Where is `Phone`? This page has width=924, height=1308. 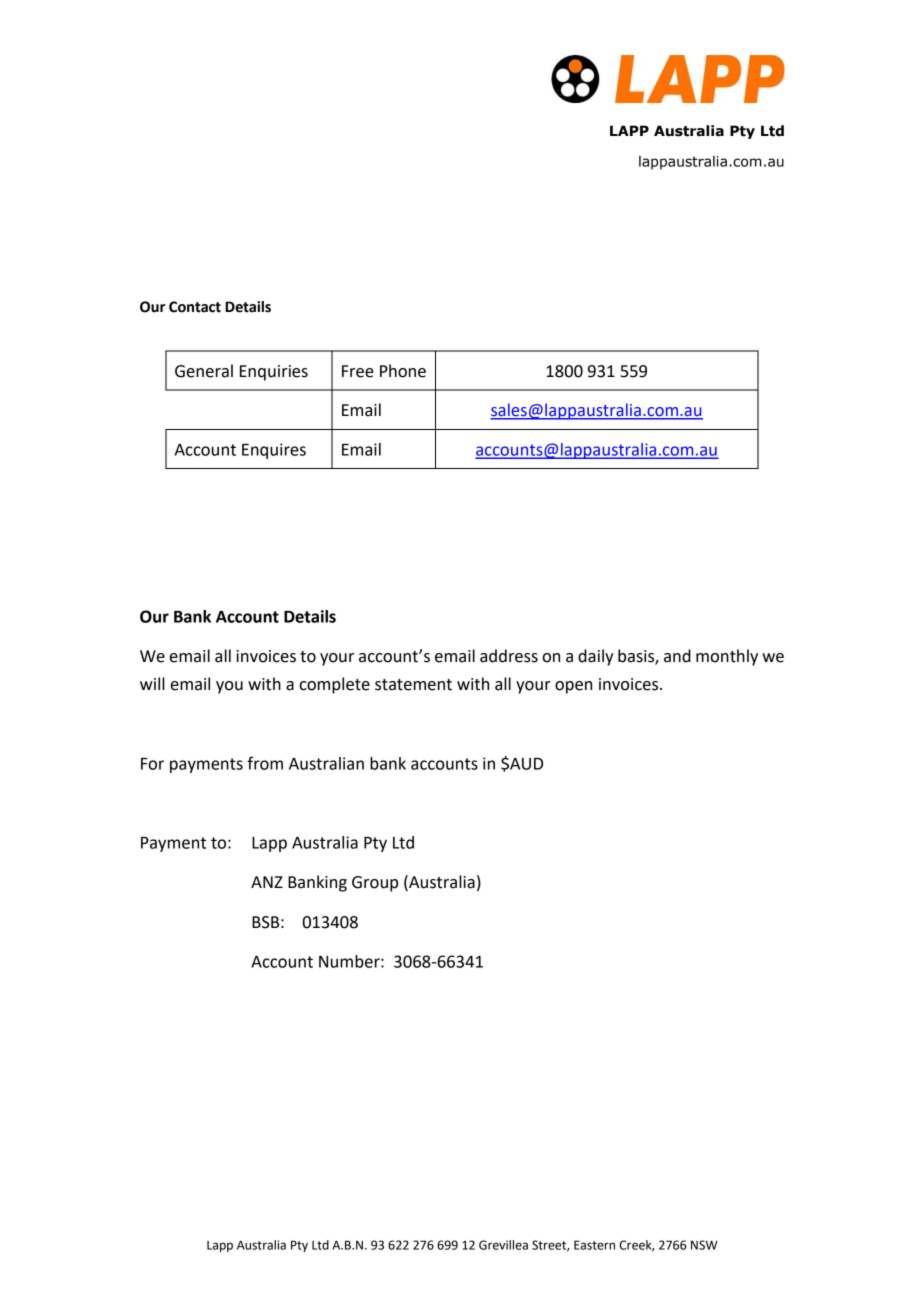 Phone is located at coordinates (403, 371).
